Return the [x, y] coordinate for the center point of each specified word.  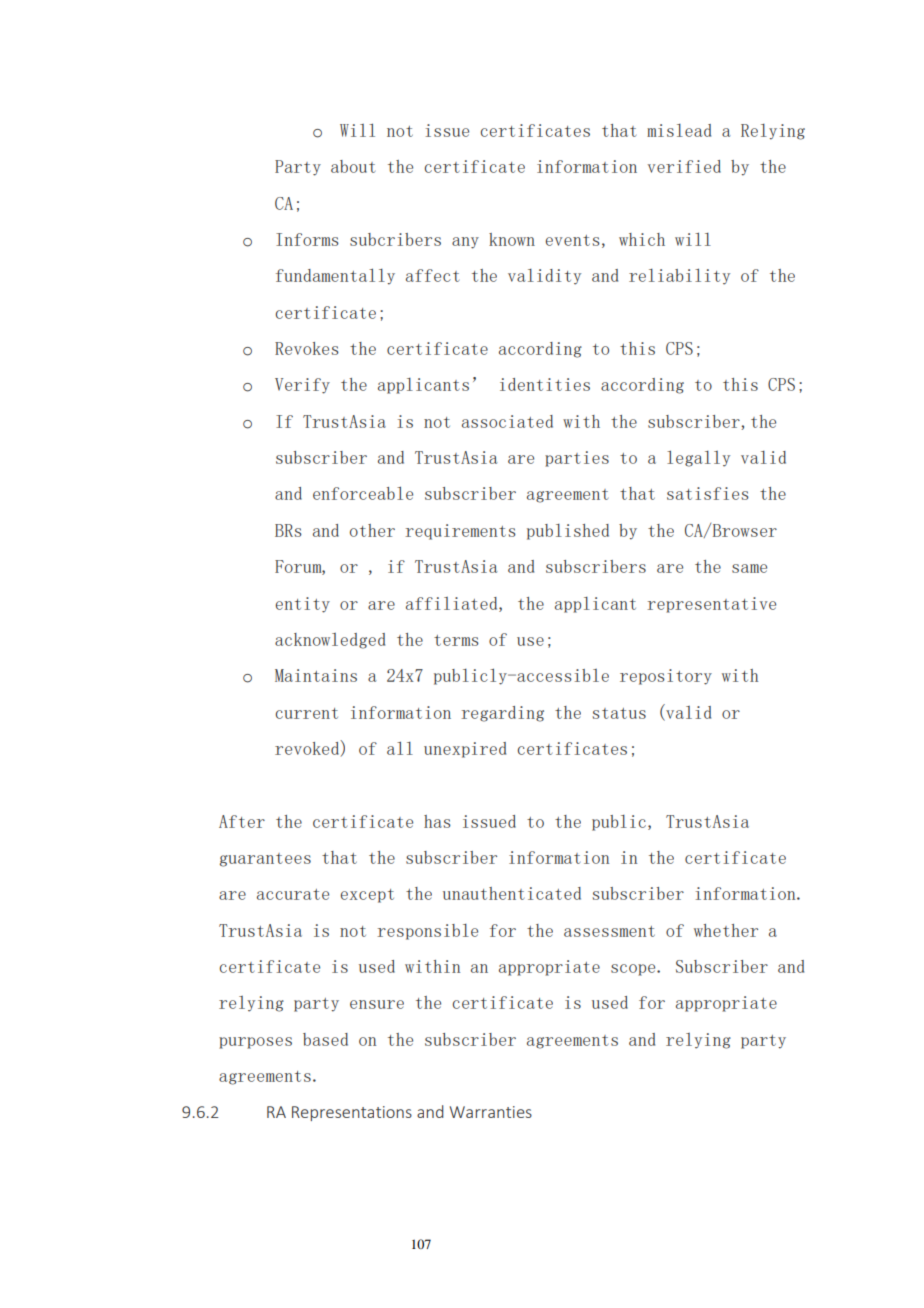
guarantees [265, 860]
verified [684, 166]
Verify [302, 386]
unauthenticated [512, 893]
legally [698, 458]
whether [726, 930]
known [512, 239]
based [325, 1039]
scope [634, 970]
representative [711, 605]
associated [507, 421]
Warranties [491, 1112]
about [353, 166]
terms [456, 640]
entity [302, 605]
